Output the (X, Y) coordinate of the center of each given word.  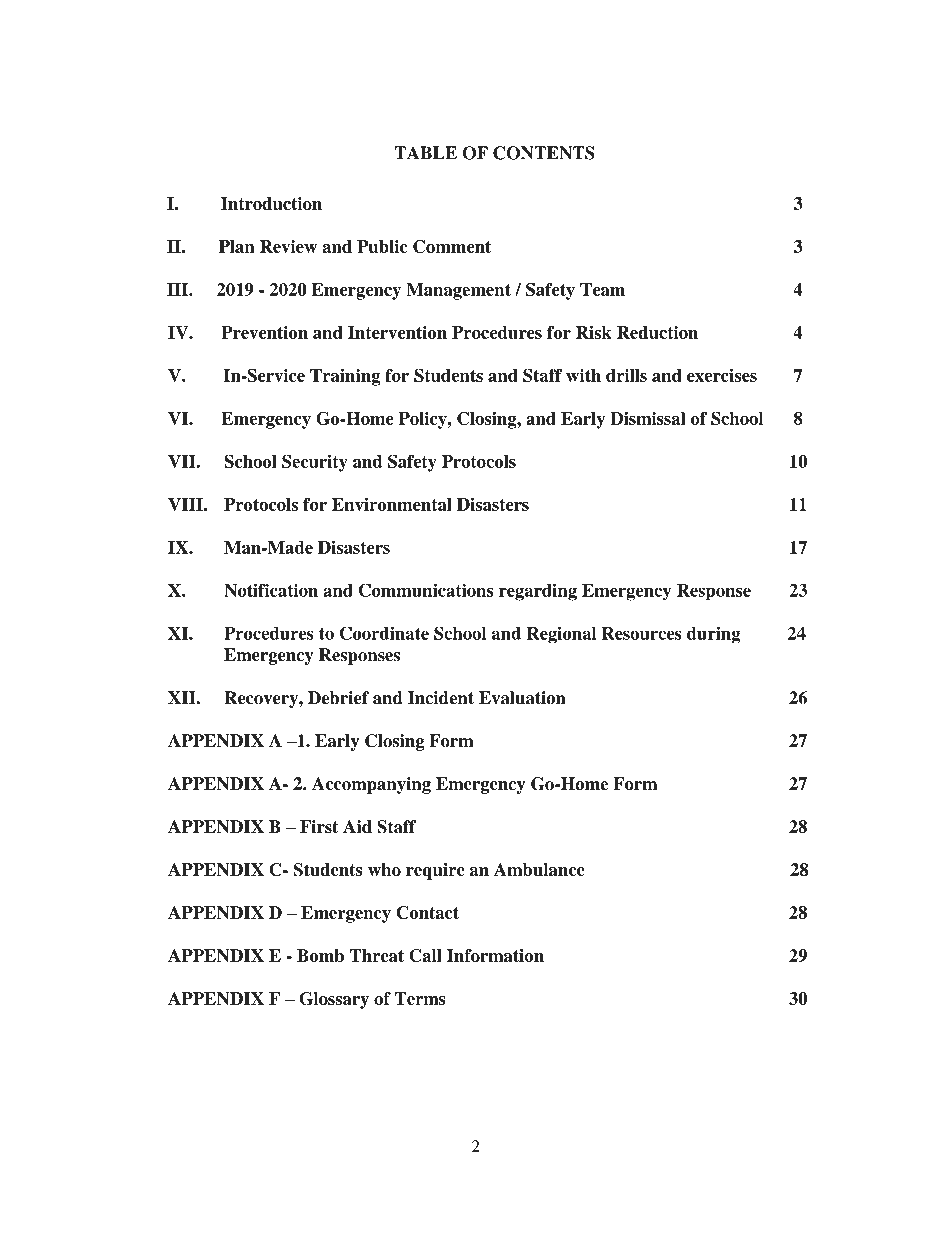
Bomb (320, 955)
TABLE (425, 153)
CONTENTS (544, 153)
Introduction (271, 203)
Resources (642, 633)
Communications (426, 590)
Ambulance (539, 869)
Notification (271, 590)
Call (425, 956)
